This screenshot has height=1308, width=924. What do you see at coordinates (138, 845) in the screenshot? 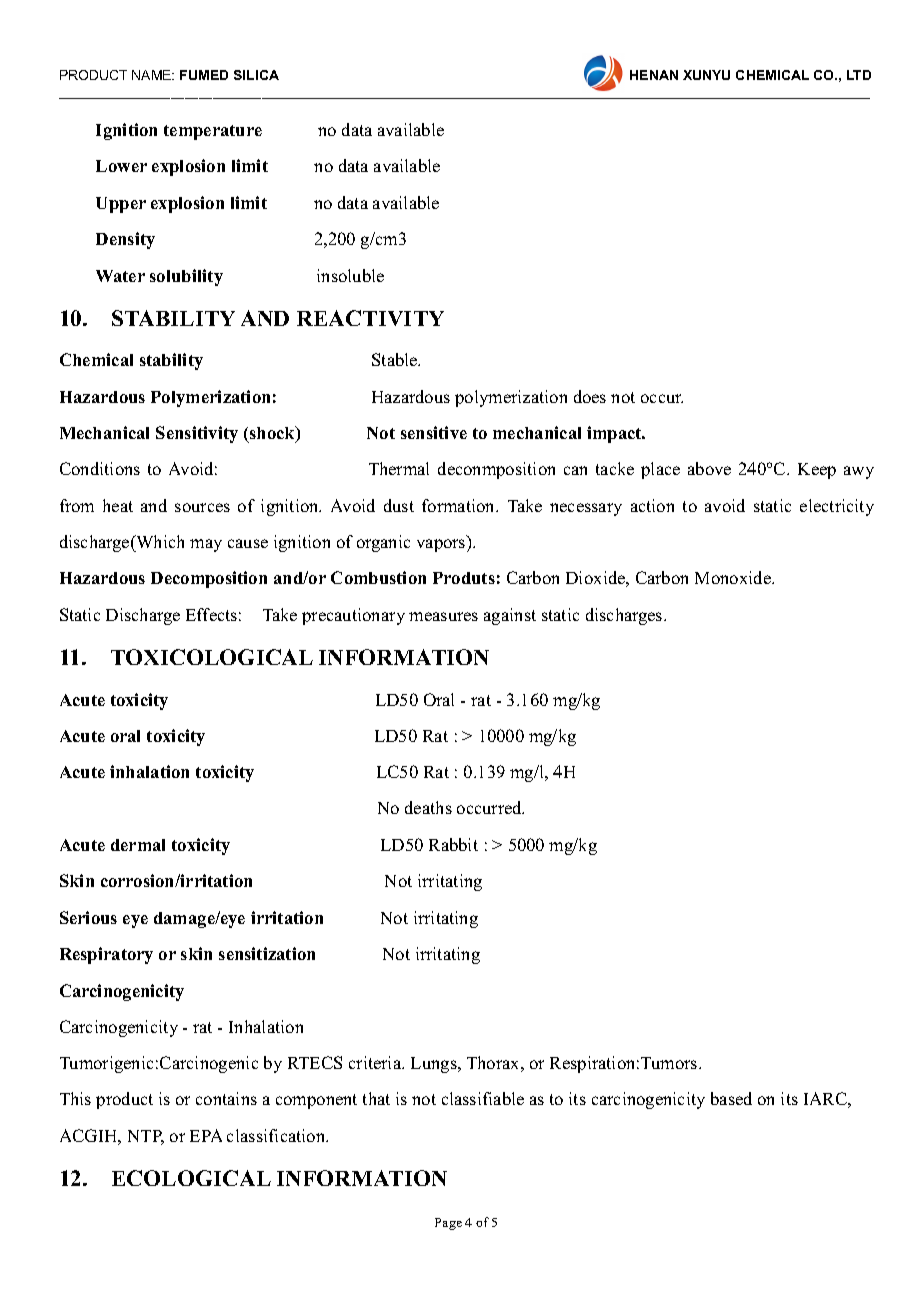
I see `dermal` at bounding box center [138, 845].
